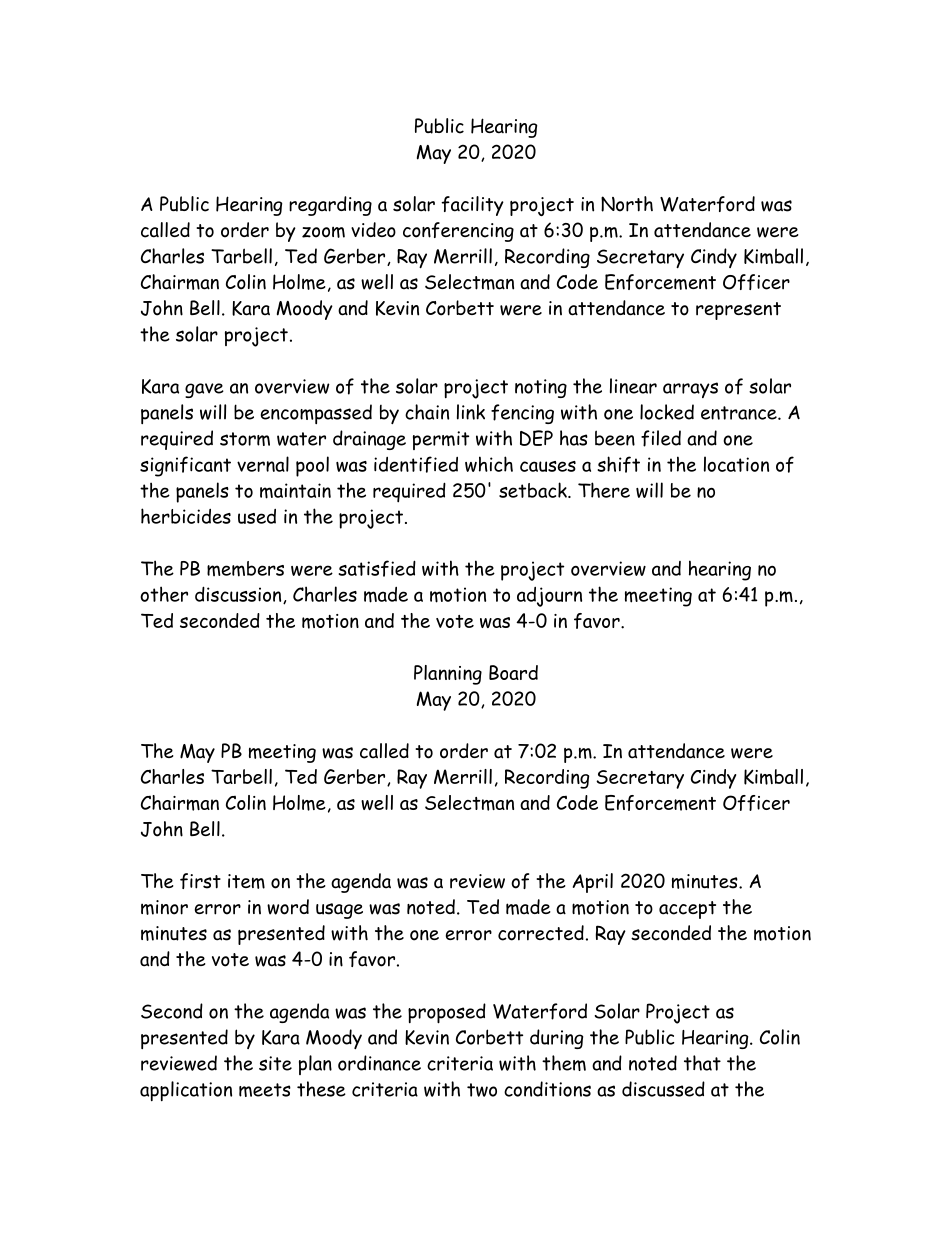 This document has width=952, height=1233. Describe the element at coordinates (627, 204) in the document. I see `North` at that location.
